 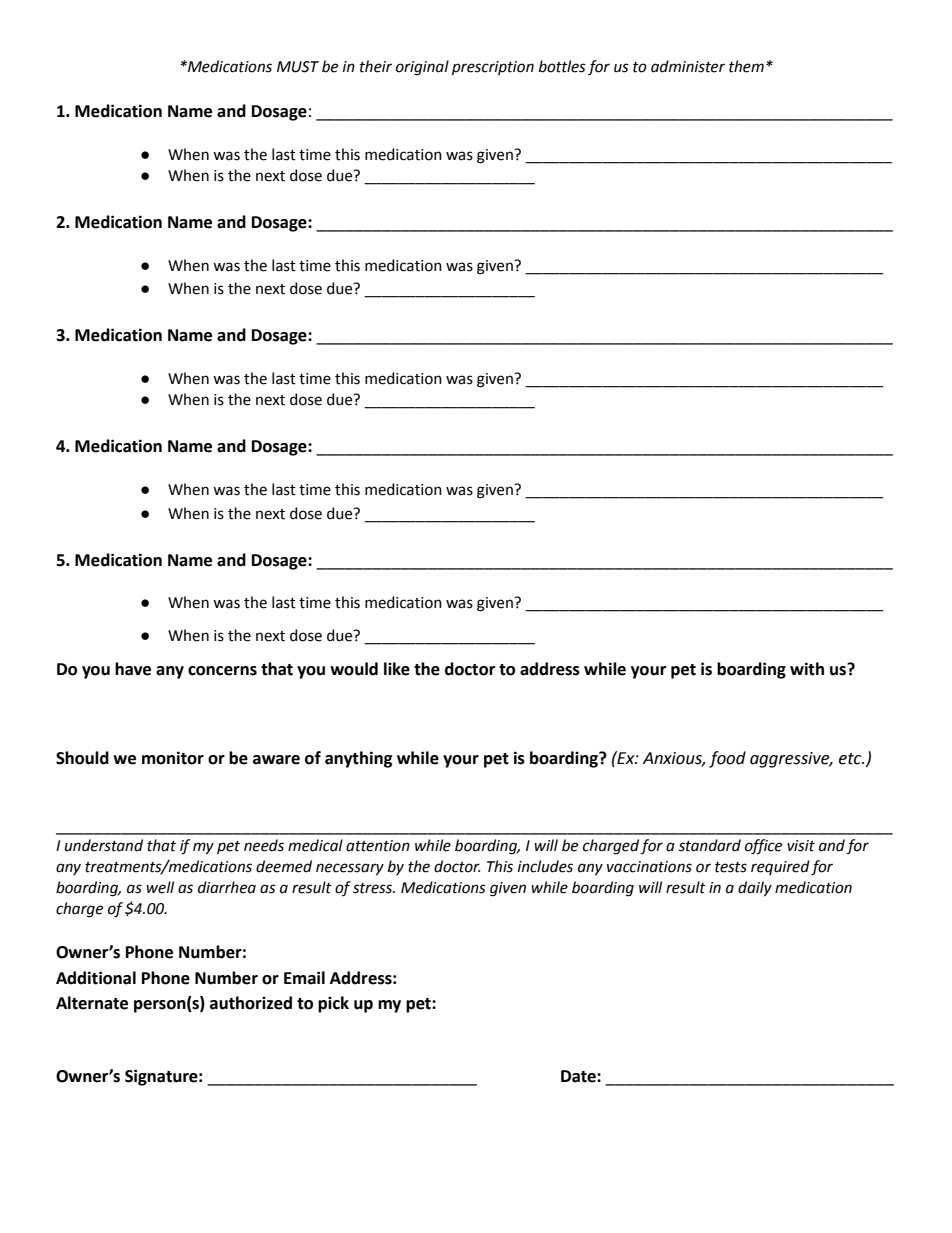 I want to click on food, so click(x=727, y=759).
